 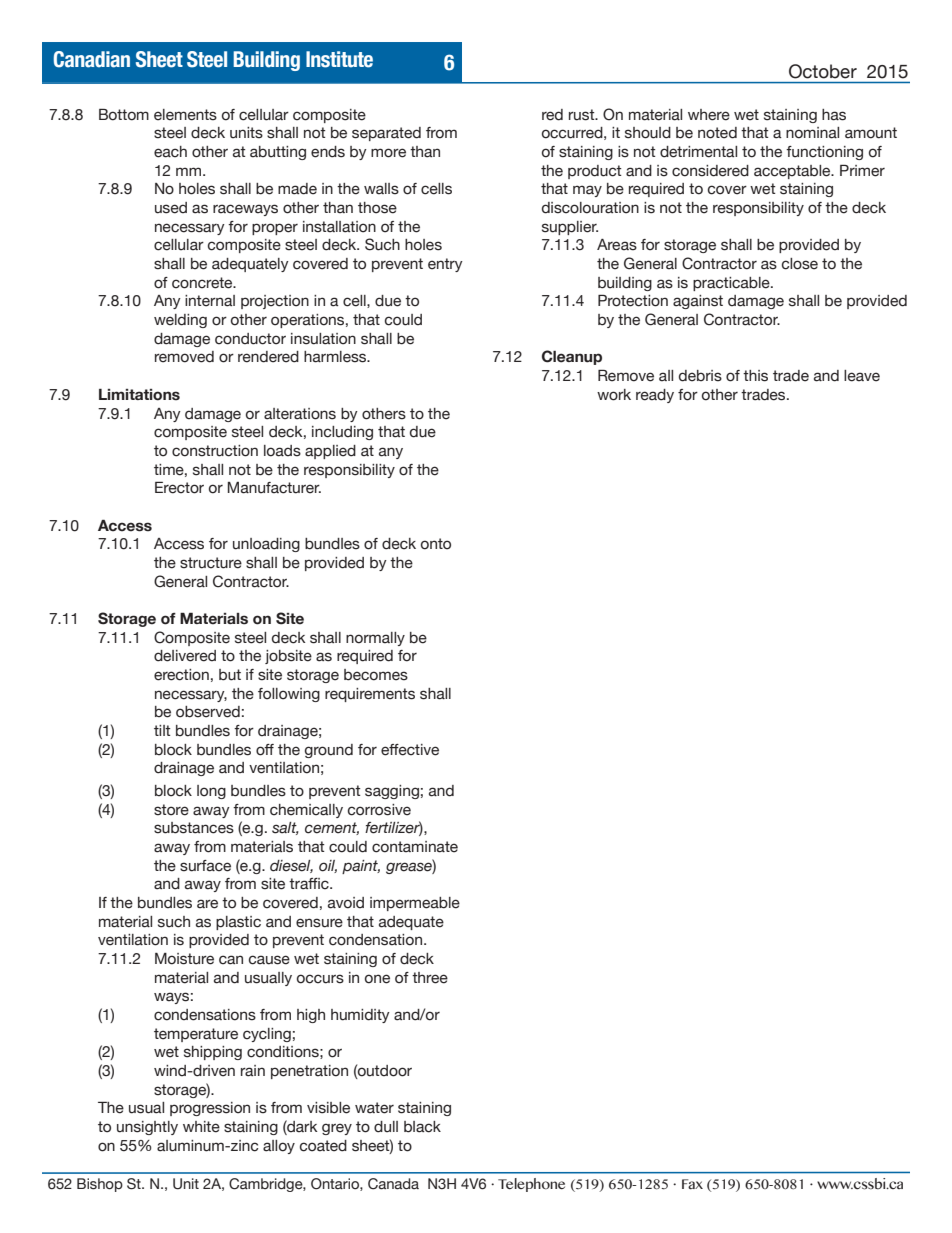 I want to click on Cleanup, so click(x=572, y=357).
